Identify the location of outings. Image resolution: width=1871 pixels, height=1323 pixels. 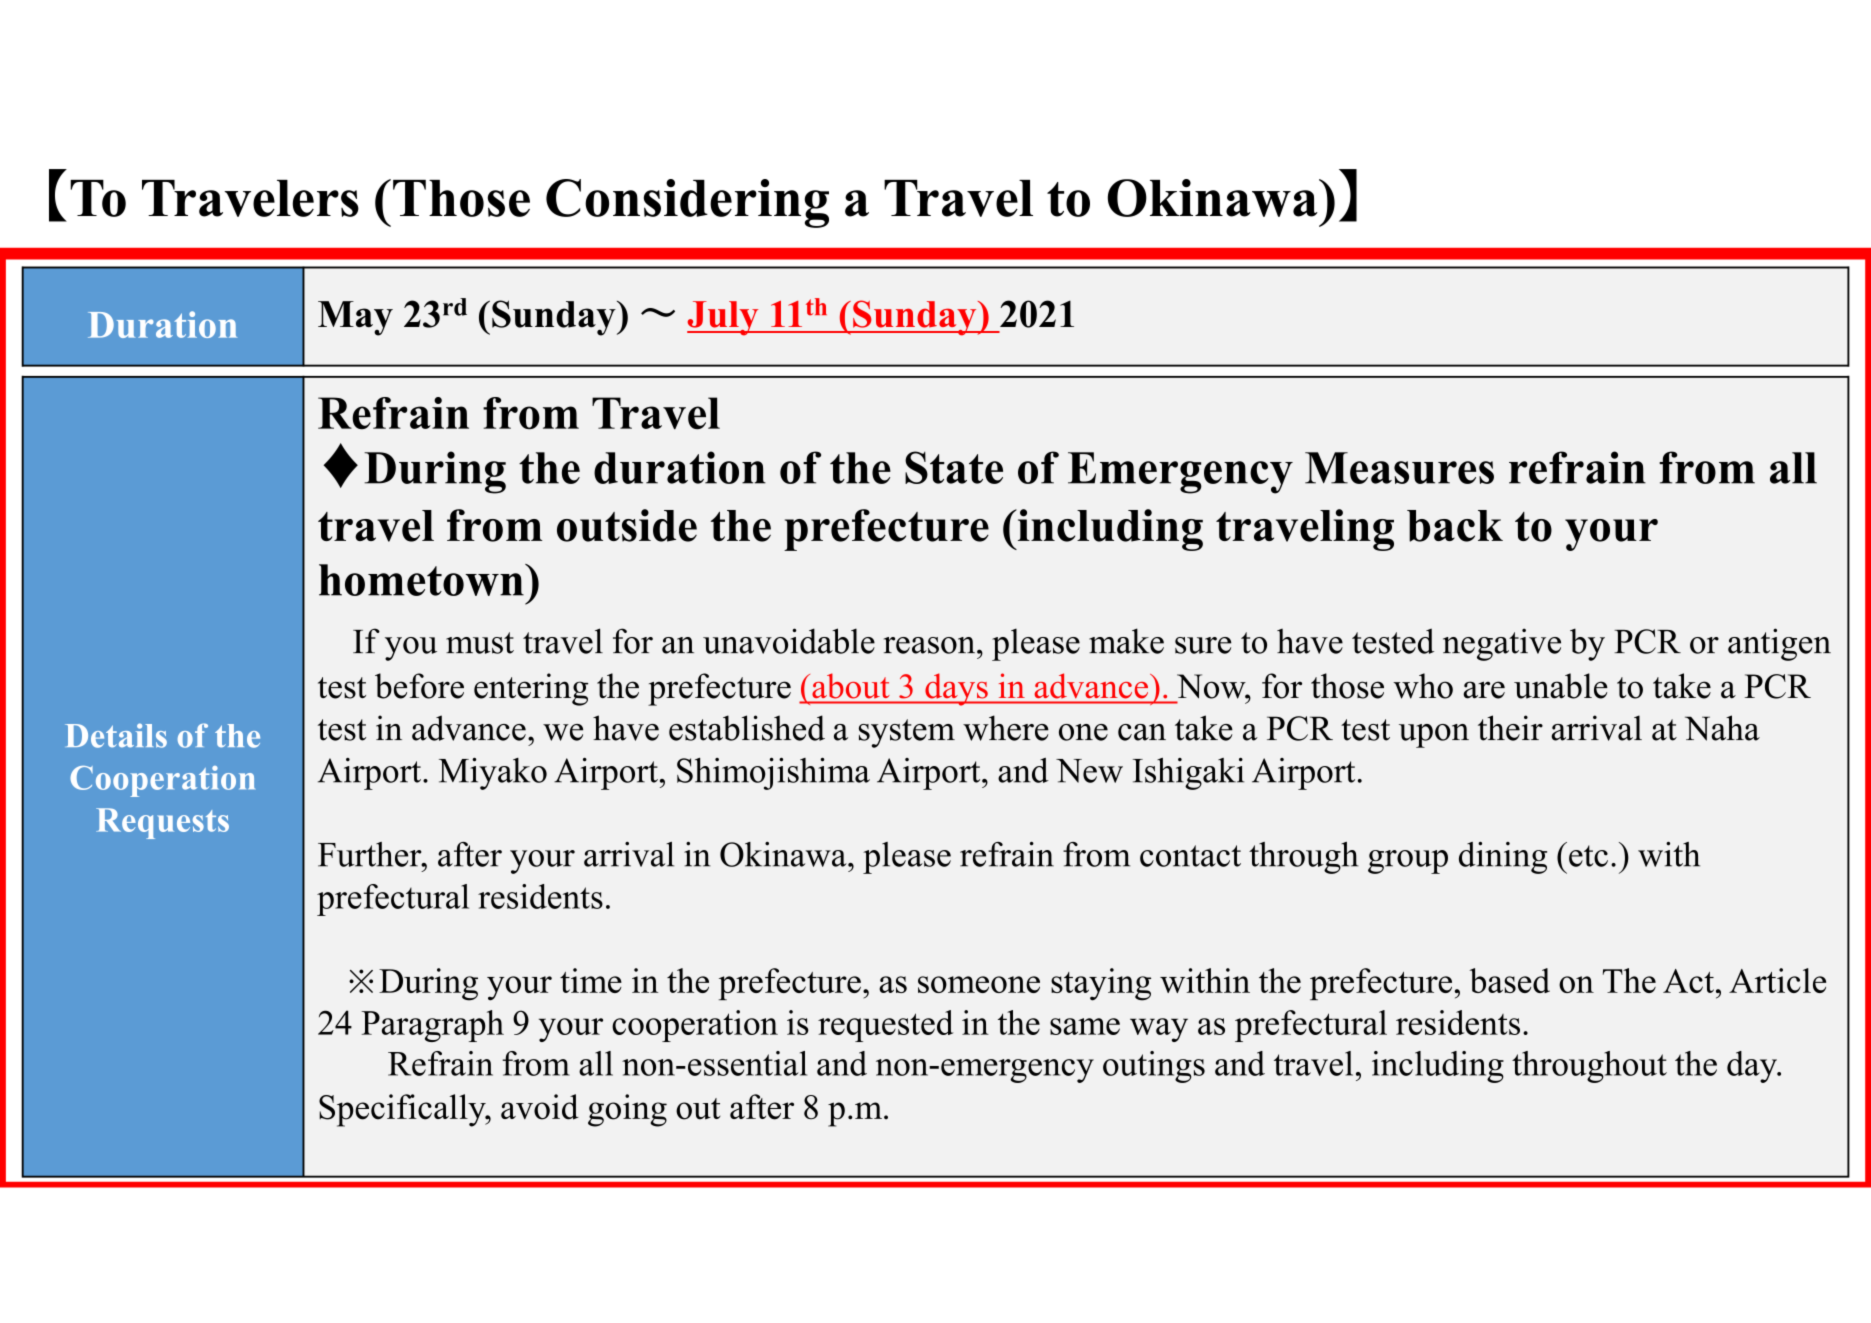
(1154, 1067).
